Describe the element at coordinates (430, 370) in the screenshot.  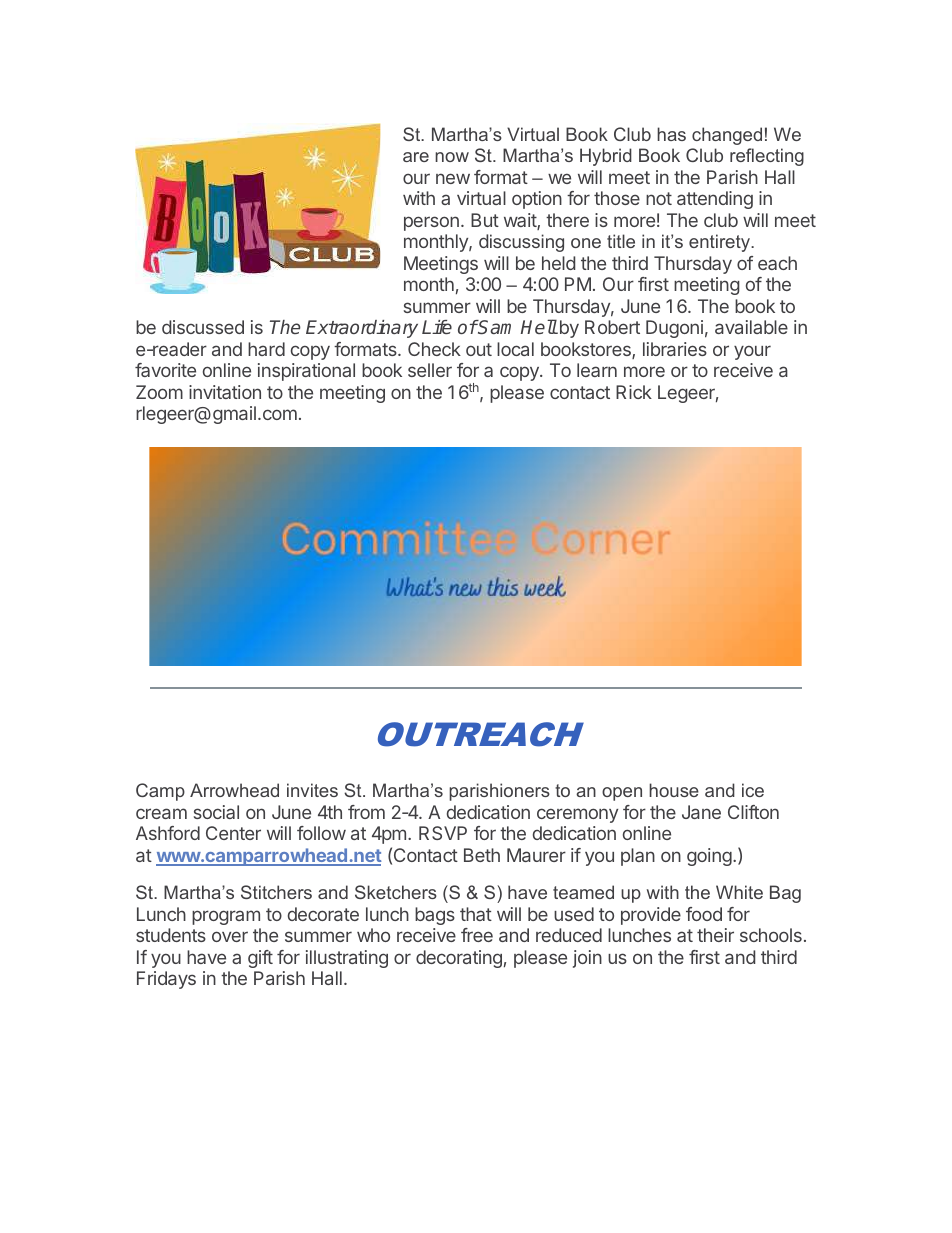
I see `seller` at that location.
